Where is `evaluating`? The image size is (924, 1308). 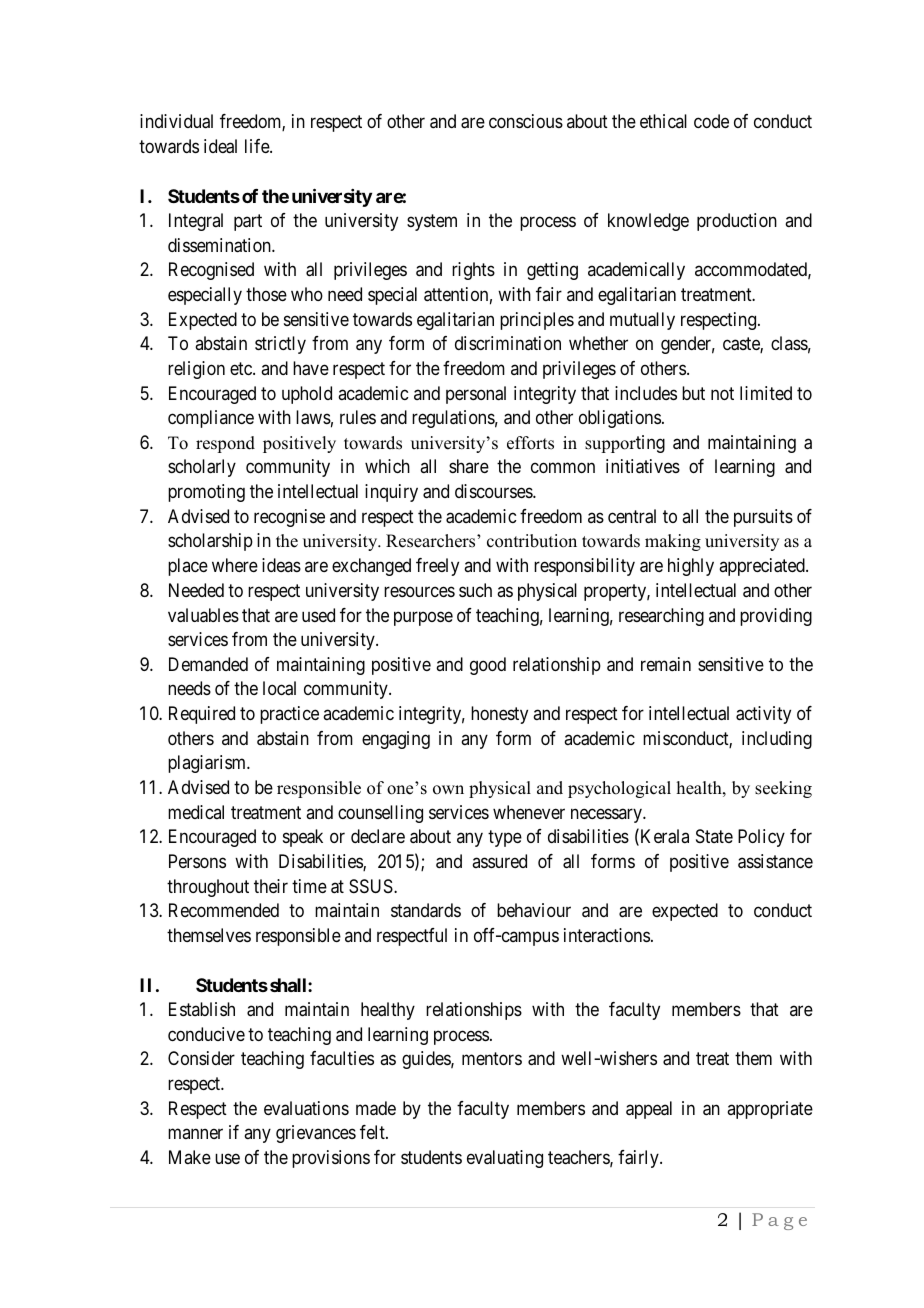 evaluating is located at coordinates (505, 1159).
